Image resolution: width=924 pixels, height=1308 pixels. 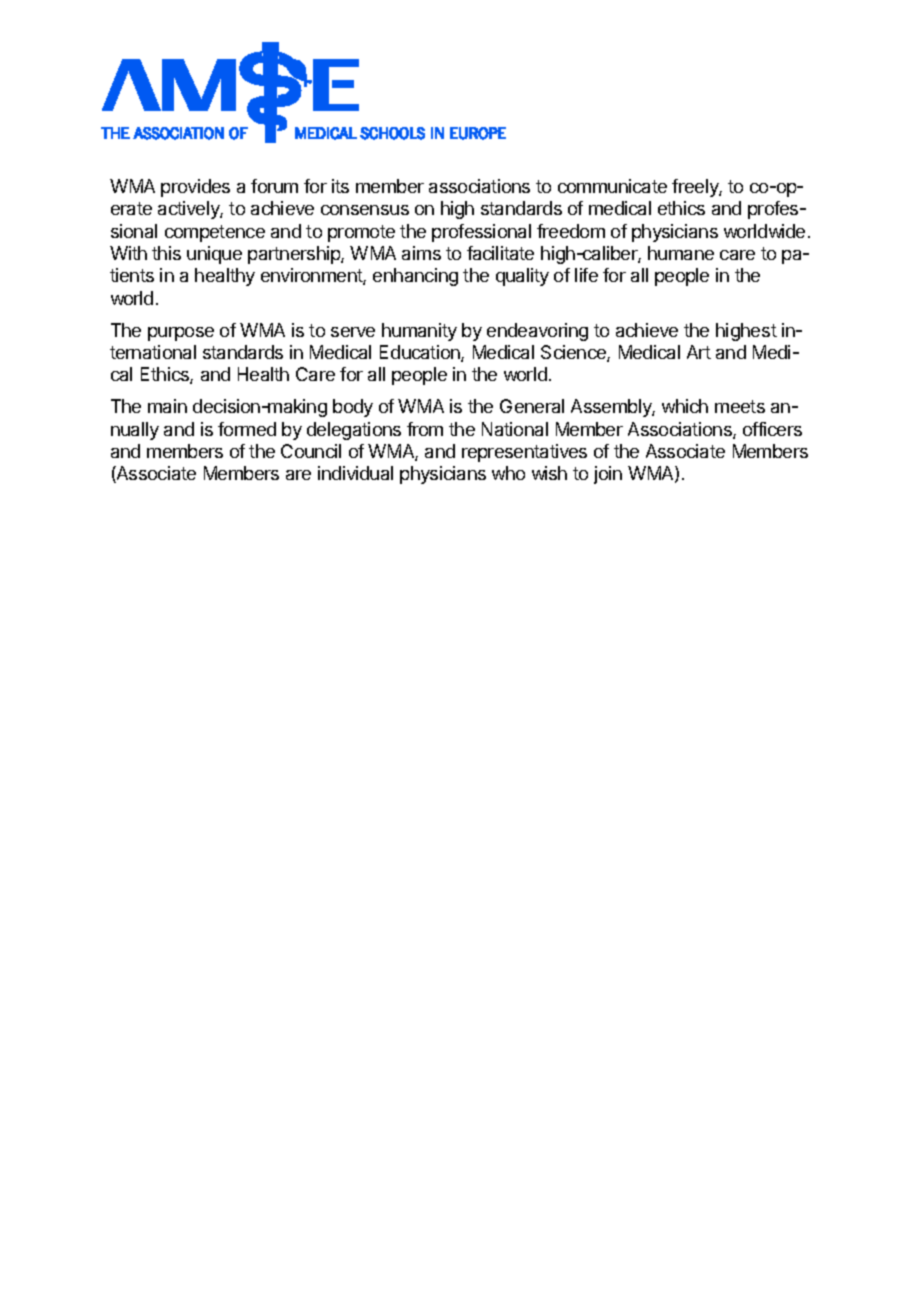 What do you see at coordinates (421, 353) in the screenshot?
I see `Education` at bounding box center [421, 353].
